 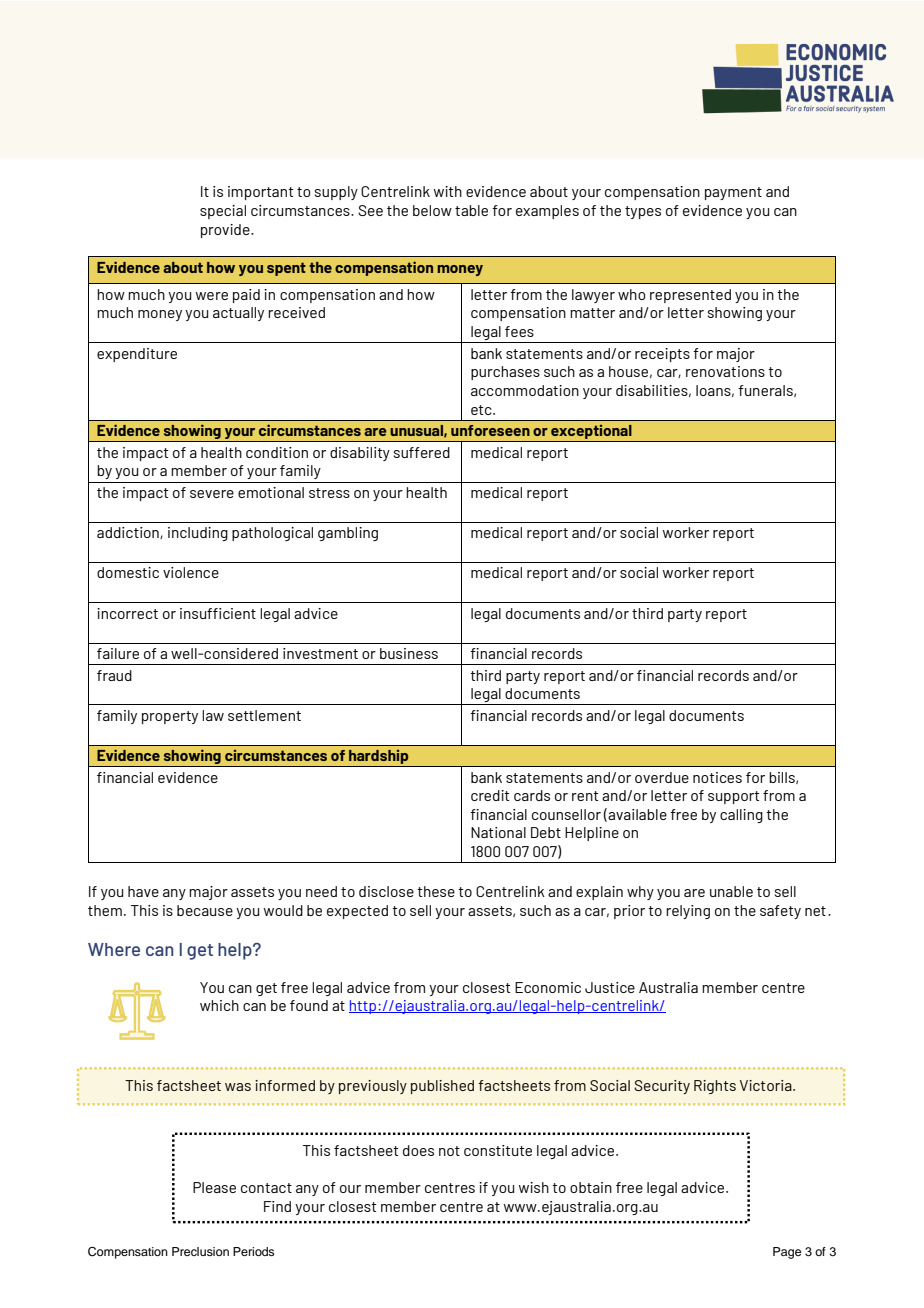 I want to click on violence, so click(x=191, y=572).
